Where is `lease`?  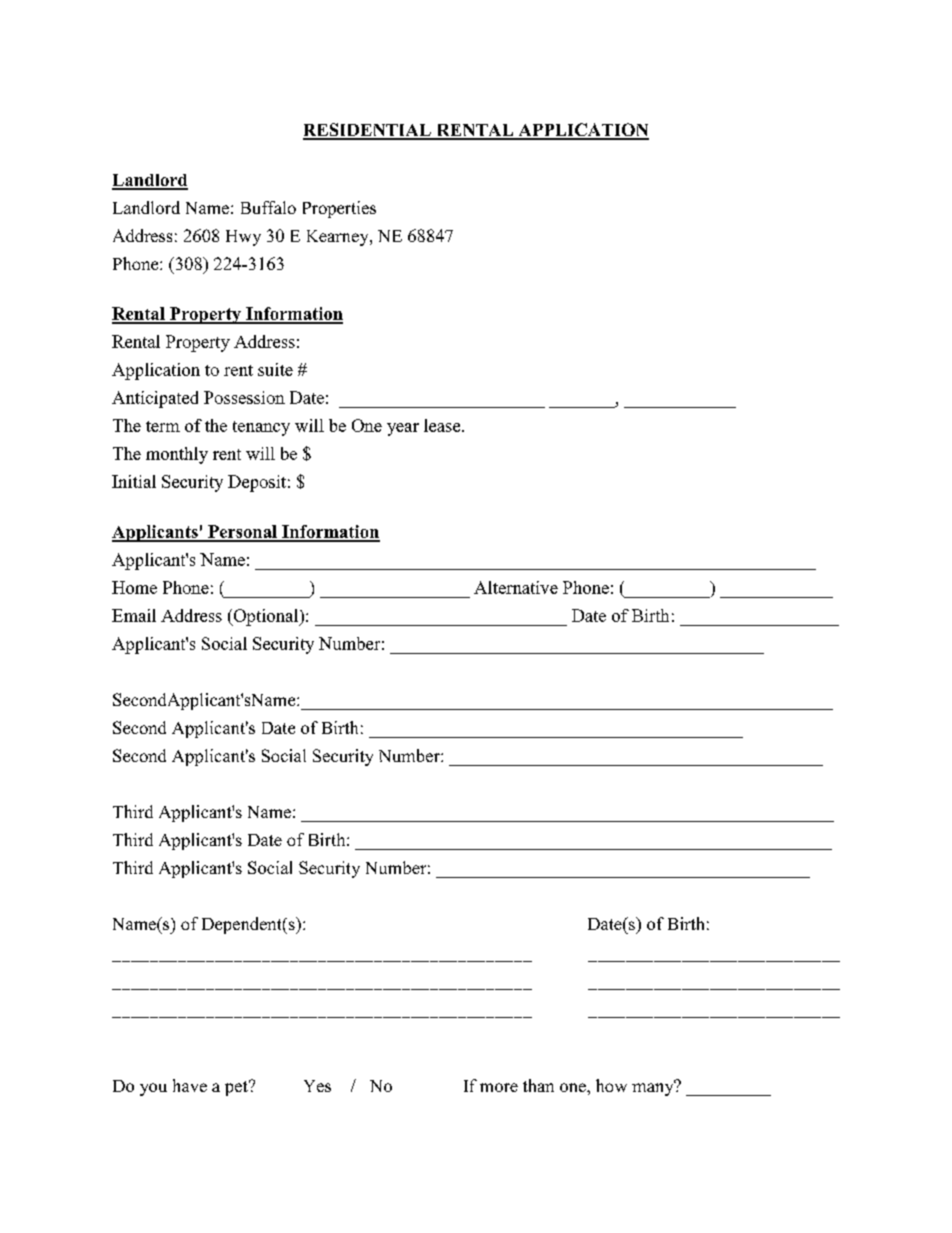
lease is located at coordinates (443, 425).
